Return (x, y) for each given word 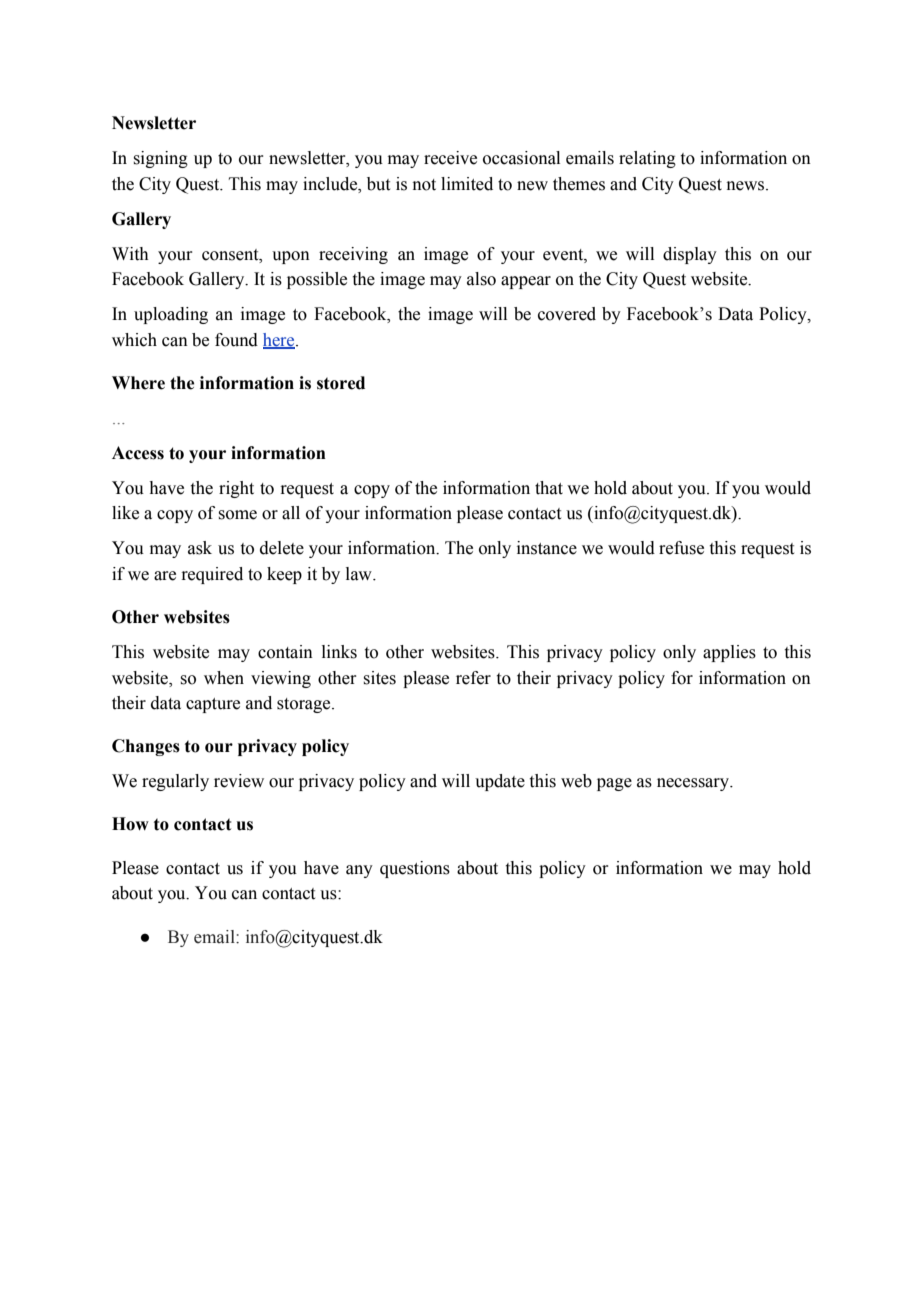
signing (161, 159)
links (339, 652)
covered (567, 314)
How (130, 824)
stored (341, 383)
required (212, 575)
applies (729, 653)
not (424, 185)
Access (138, 453)
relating (647, 159)
